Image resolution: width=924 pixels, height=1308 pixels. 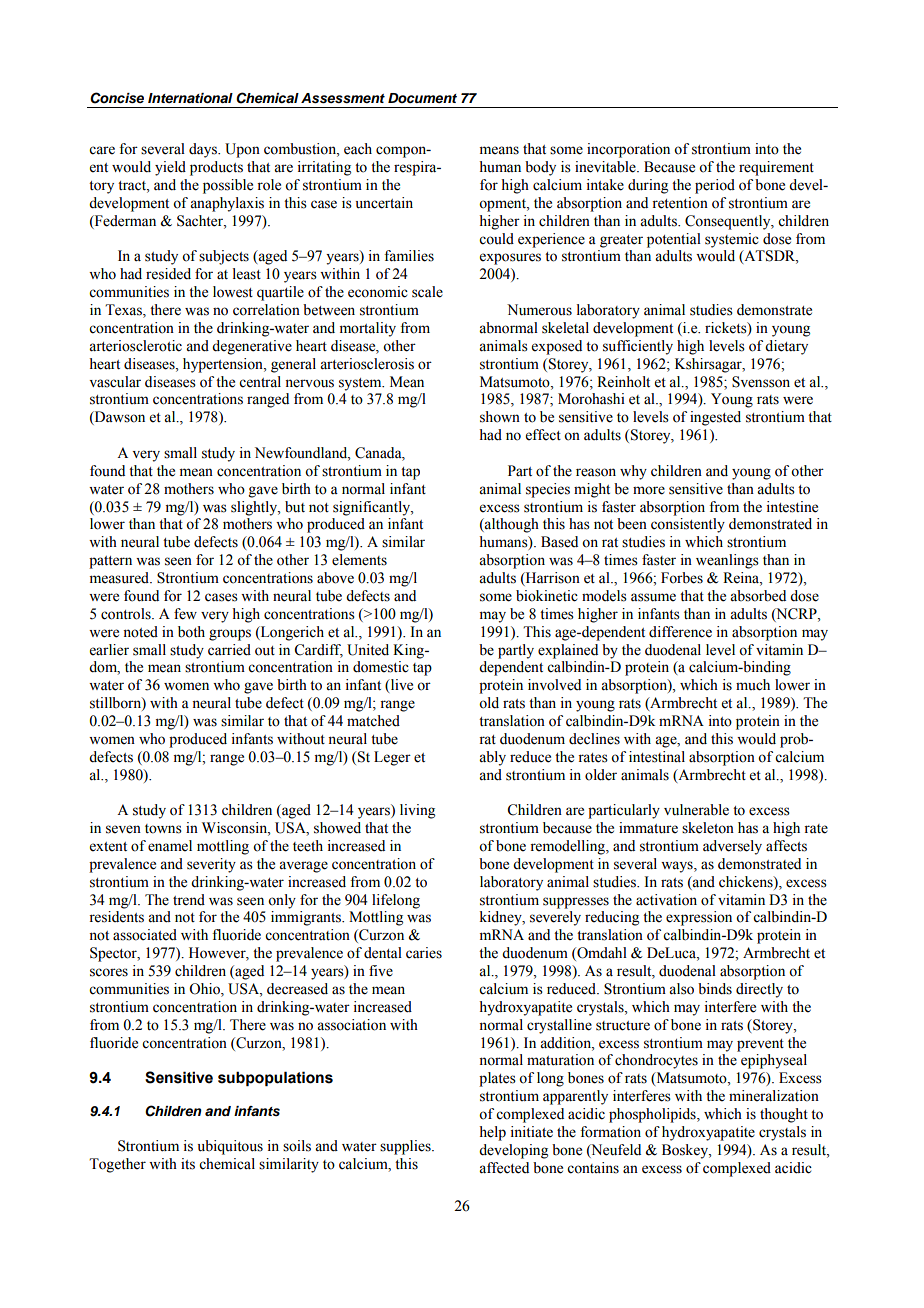 What do you see at coordinates (406, 1147) in the screenshot?
I see `supplies` at bounding box center [406, 1147].
